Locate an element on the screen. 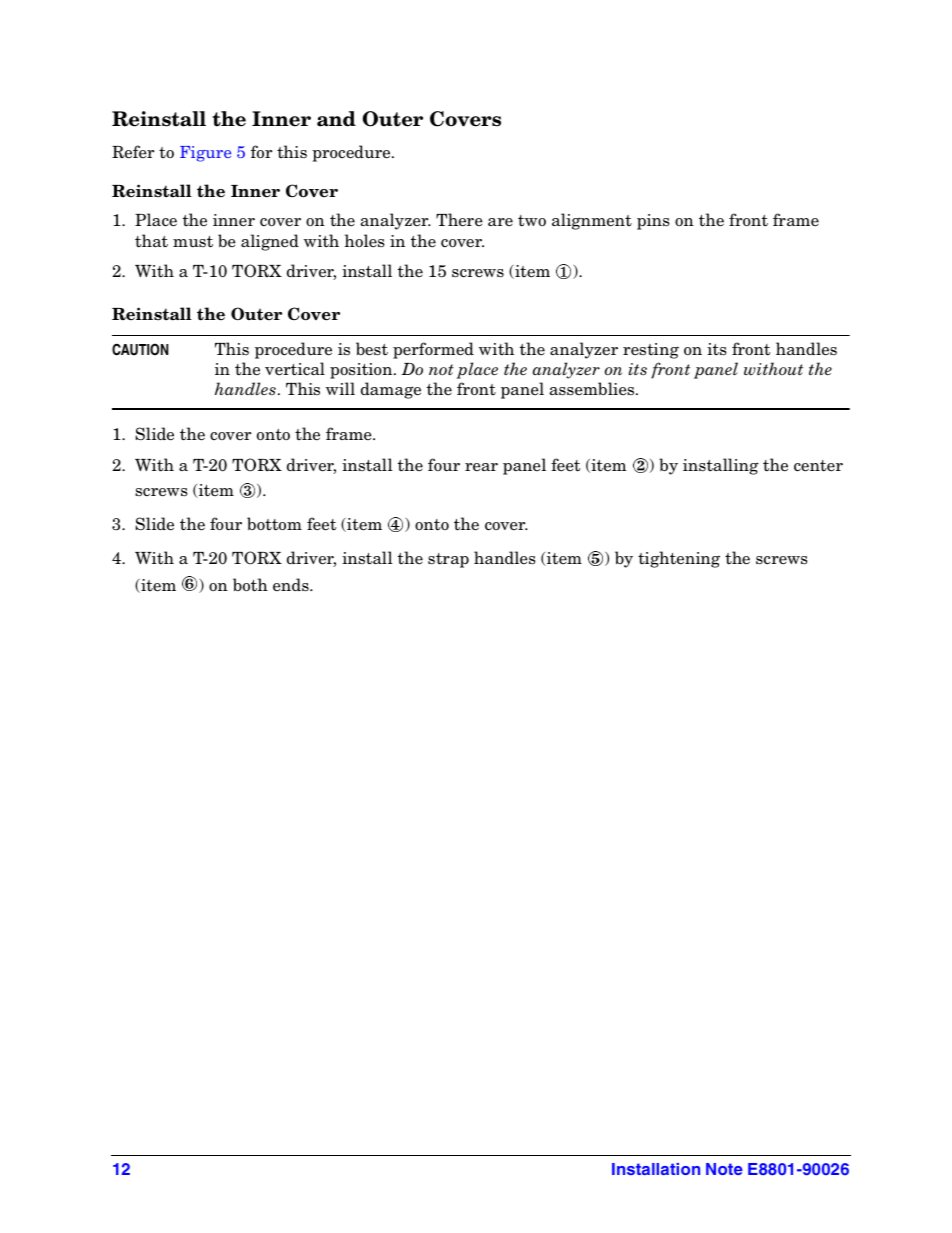 The image size is (952, 1233). center is located at coordinates (818, 466).
